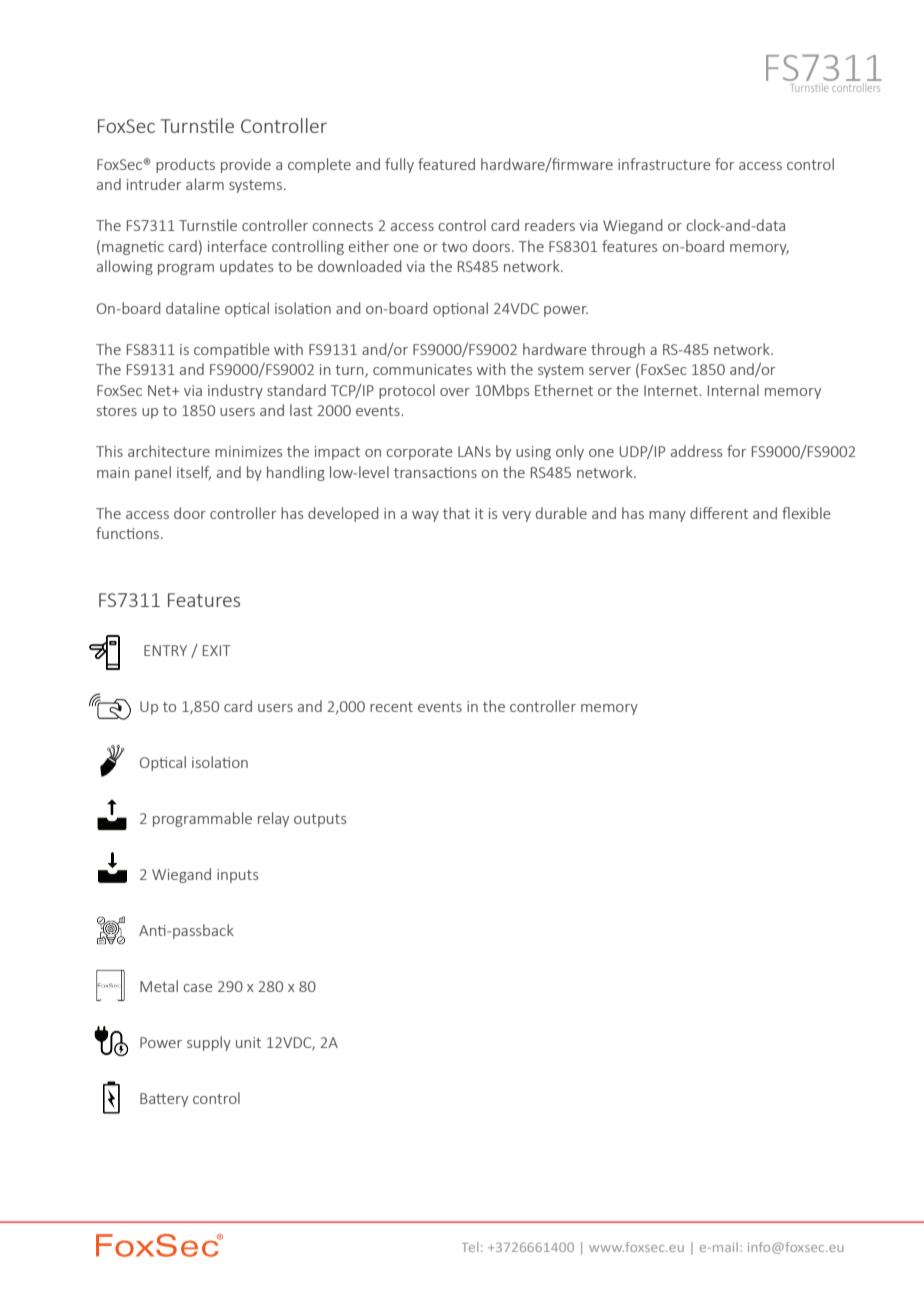 Image resolution: width=924 pixels, height=1308 pixels. What do you see at coordinates (470, 1247) in the document?
I see `Tel` at bounding box center [470, 1247].
